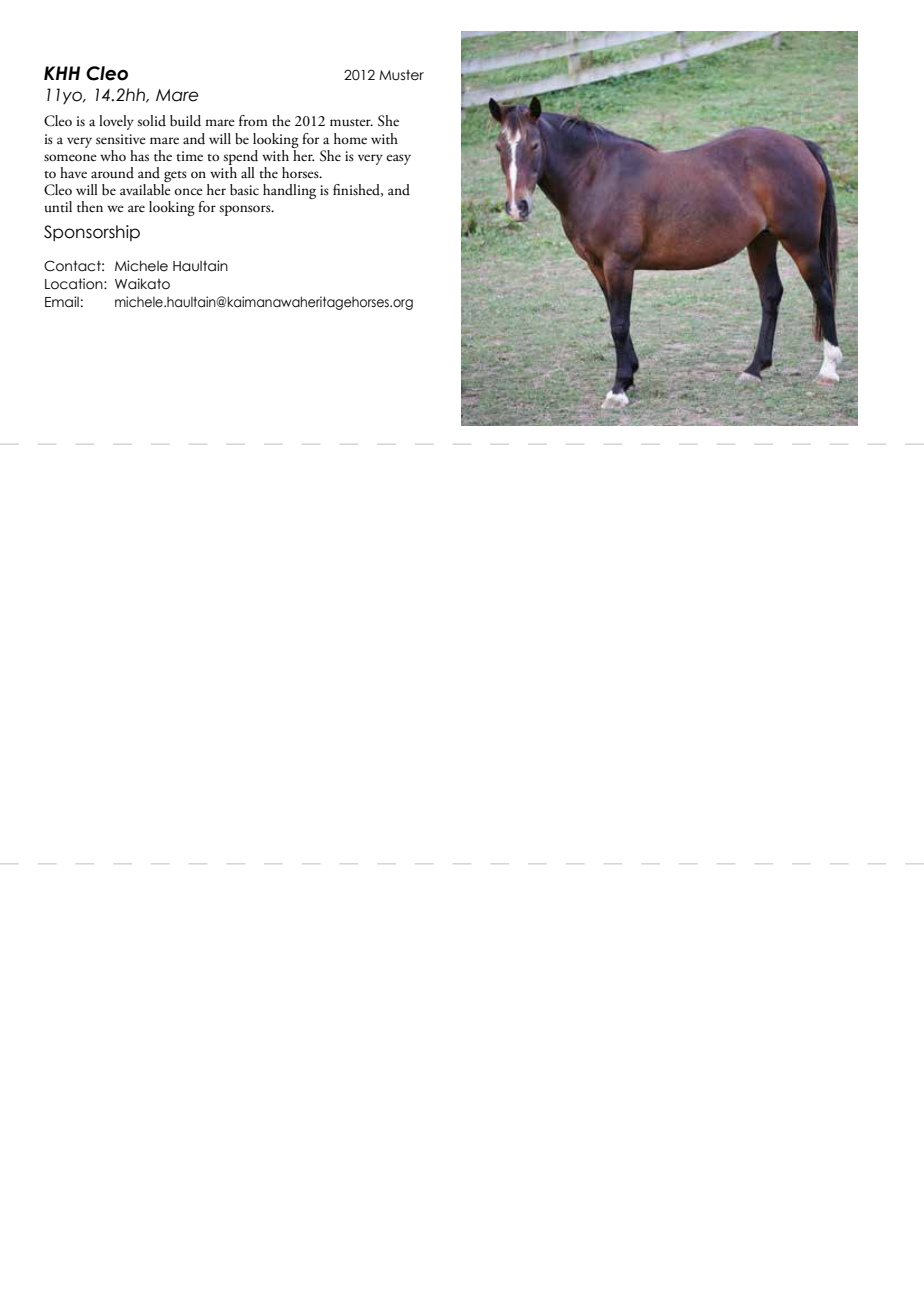 This screenshot has height=1308, width=924. Describe the element at coordinates (116, 122) in the screenshot. I see `lovely` at that location.
